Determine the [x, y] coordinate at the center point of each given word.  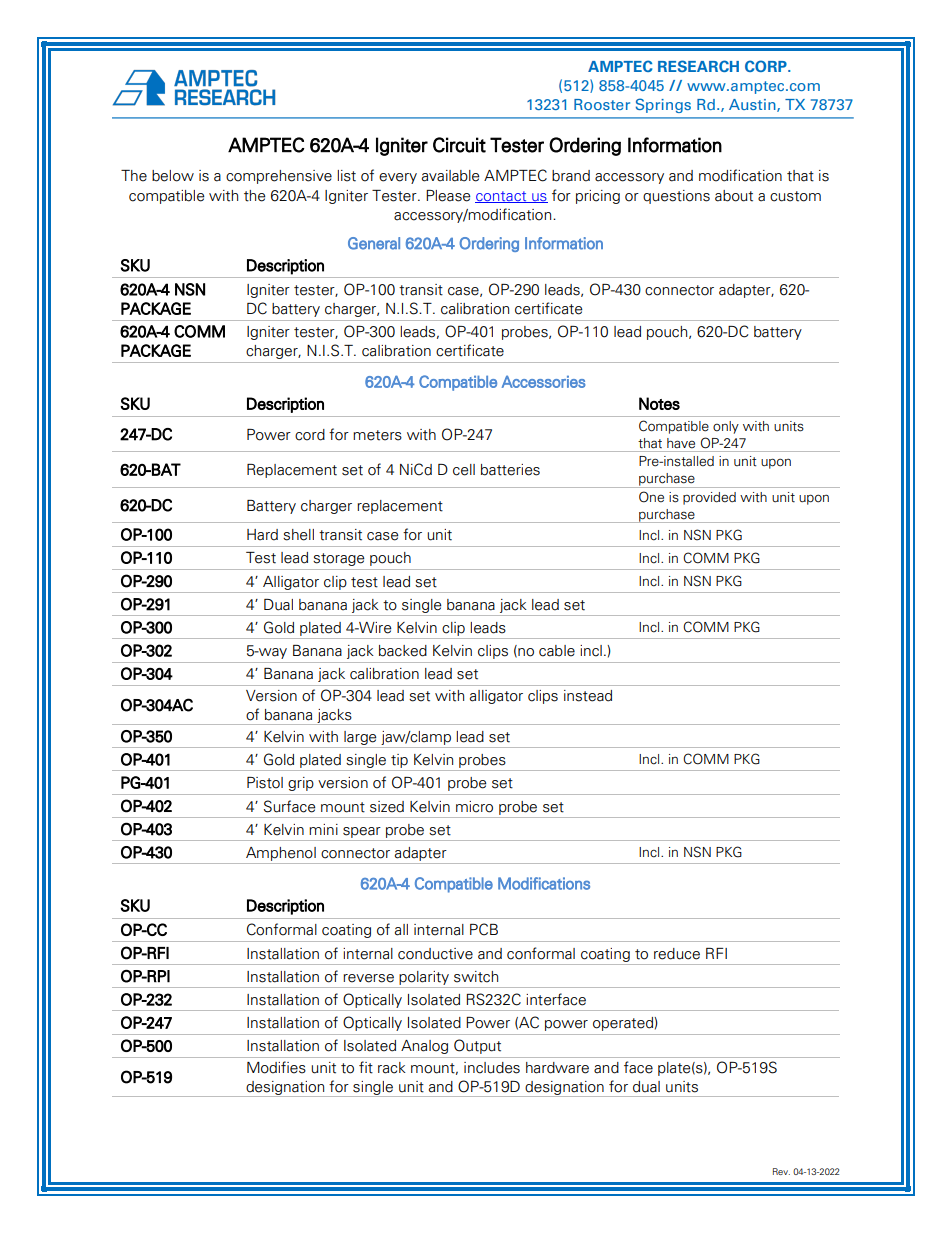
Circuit [459, 145]
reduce [677, 954]
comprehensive [279, 177]
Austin [753, 105]
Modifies [276, 1067]
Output [477, 1046]
